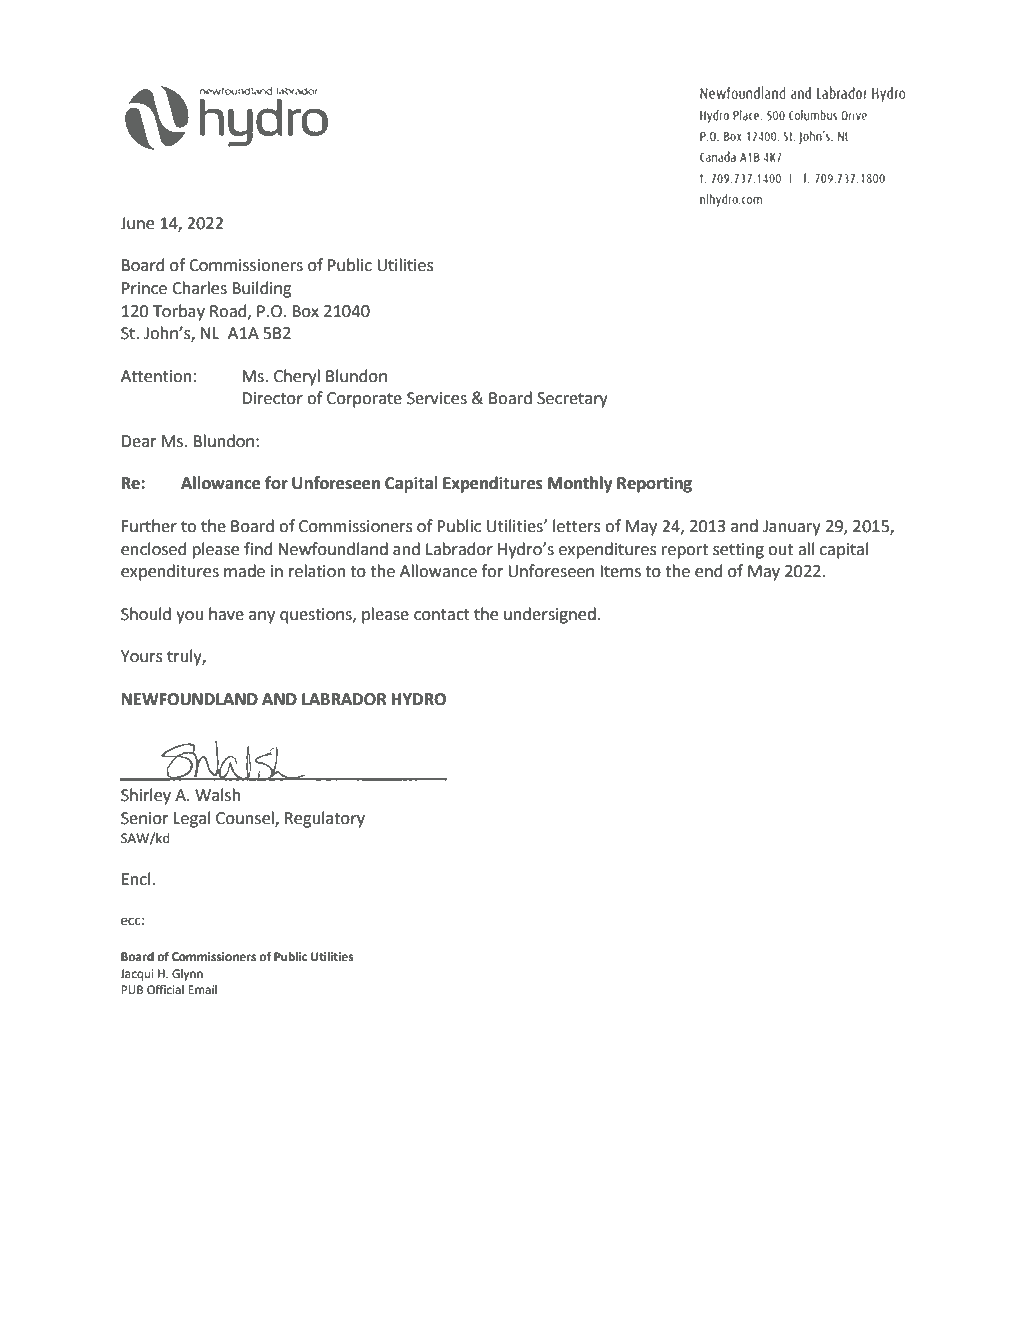 Image resolution: width=1026 pixels, height=1328 pixels. Describe the element at coordinates (272, 398) in the page. I see `Director` at that location.
